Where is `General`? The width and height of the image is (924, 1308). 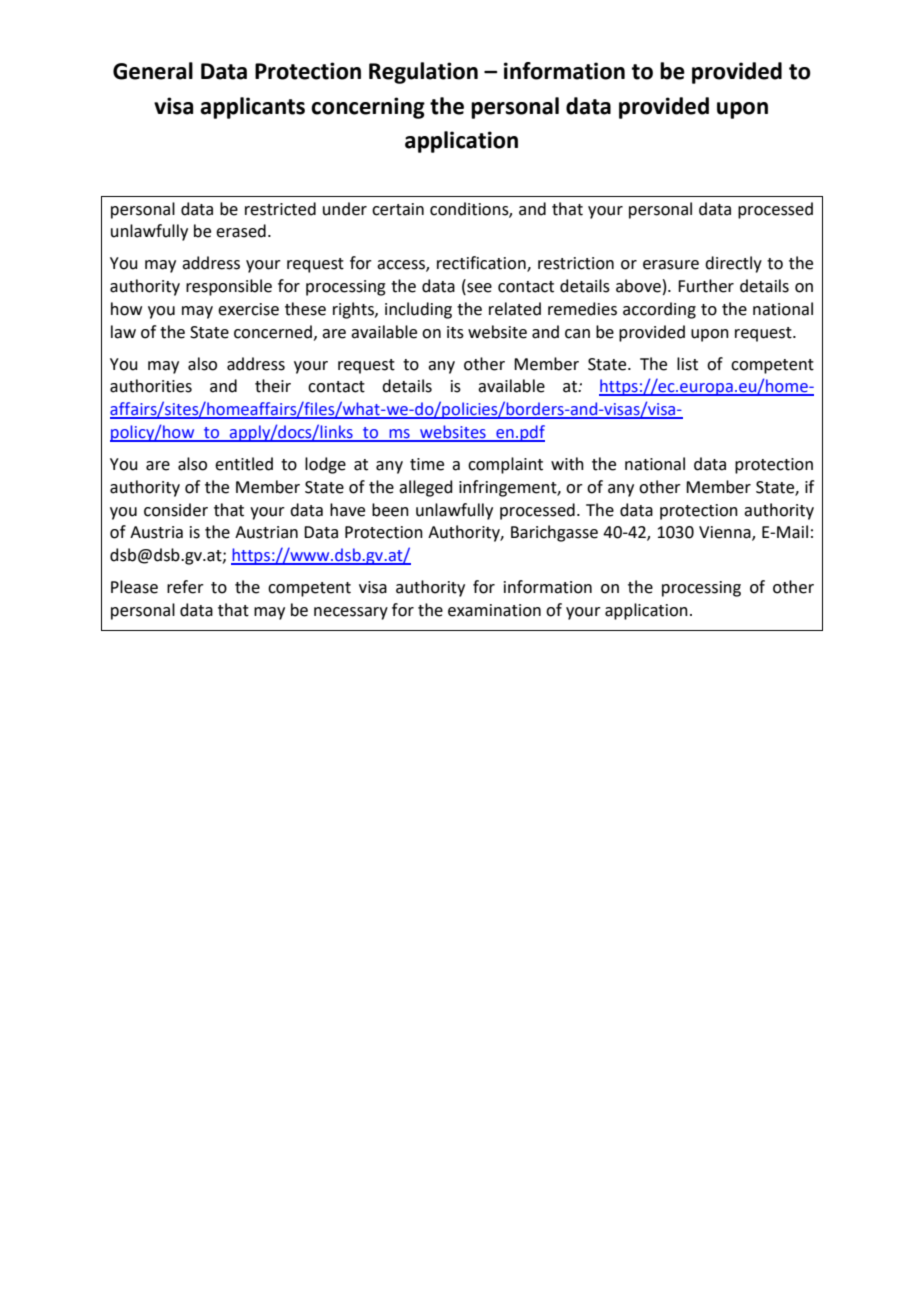
General is located at coordinates (153, 71).
